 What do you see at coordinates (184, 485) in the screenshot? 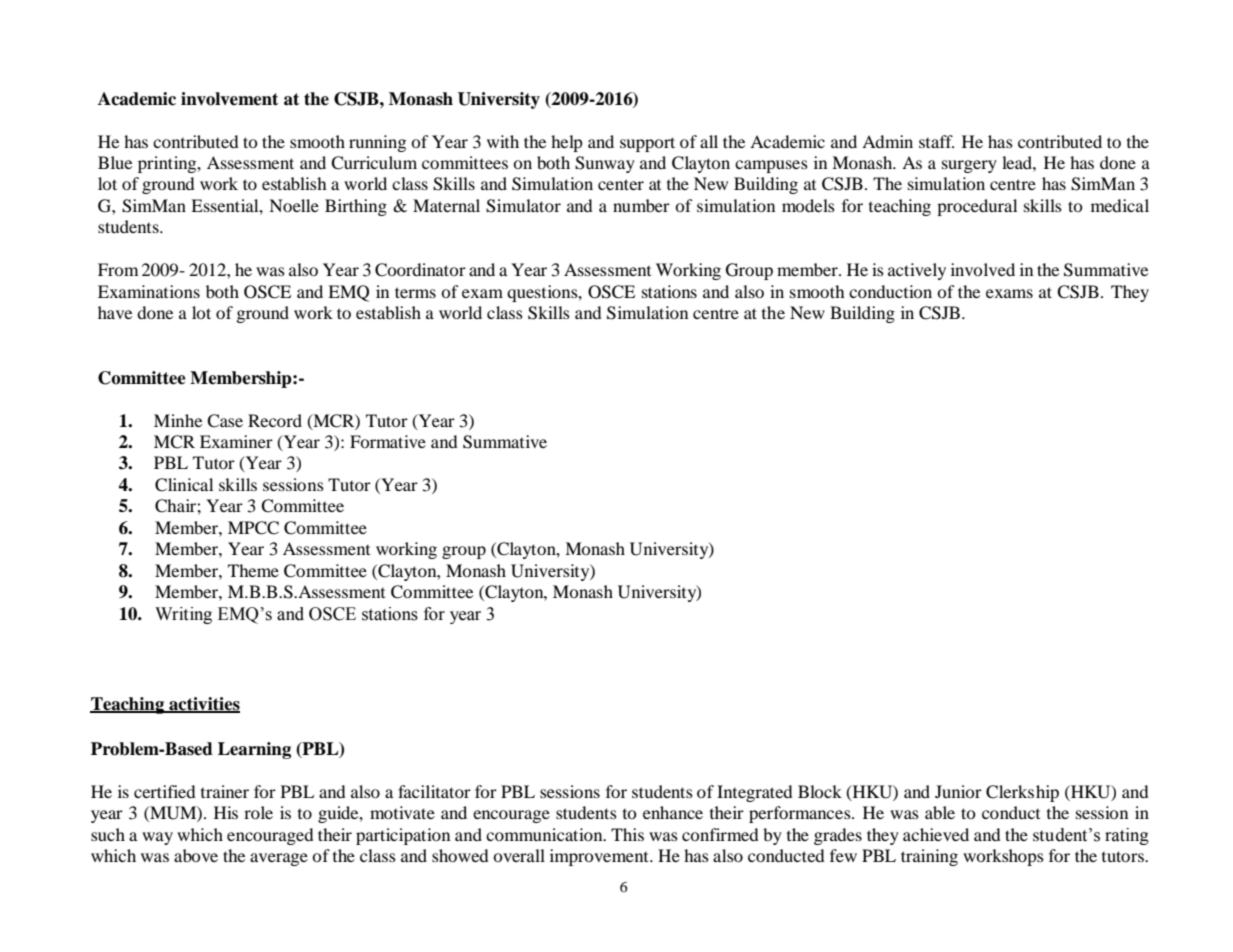
I see `Clinical` at bounding box center [184, 485].
